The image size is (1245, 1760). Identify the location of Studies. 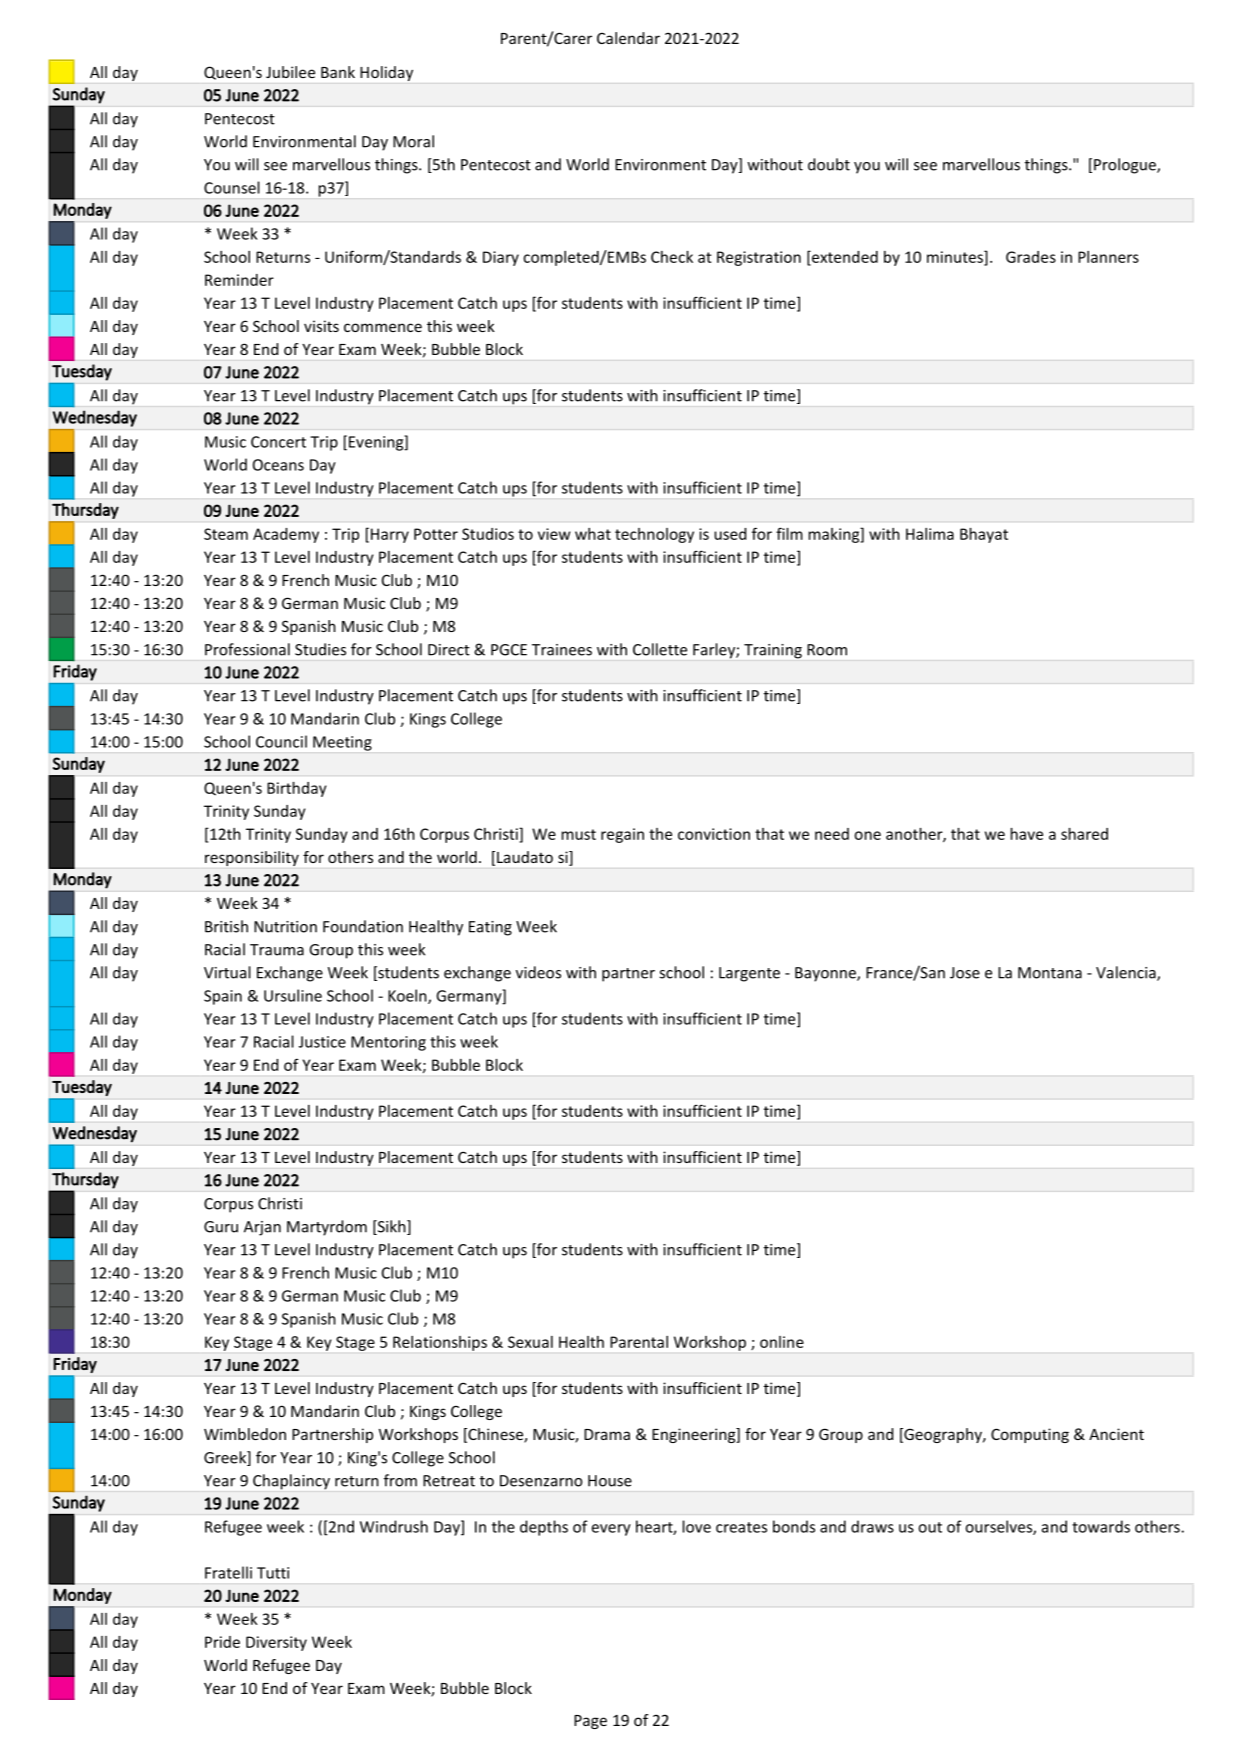
(320, 649).
